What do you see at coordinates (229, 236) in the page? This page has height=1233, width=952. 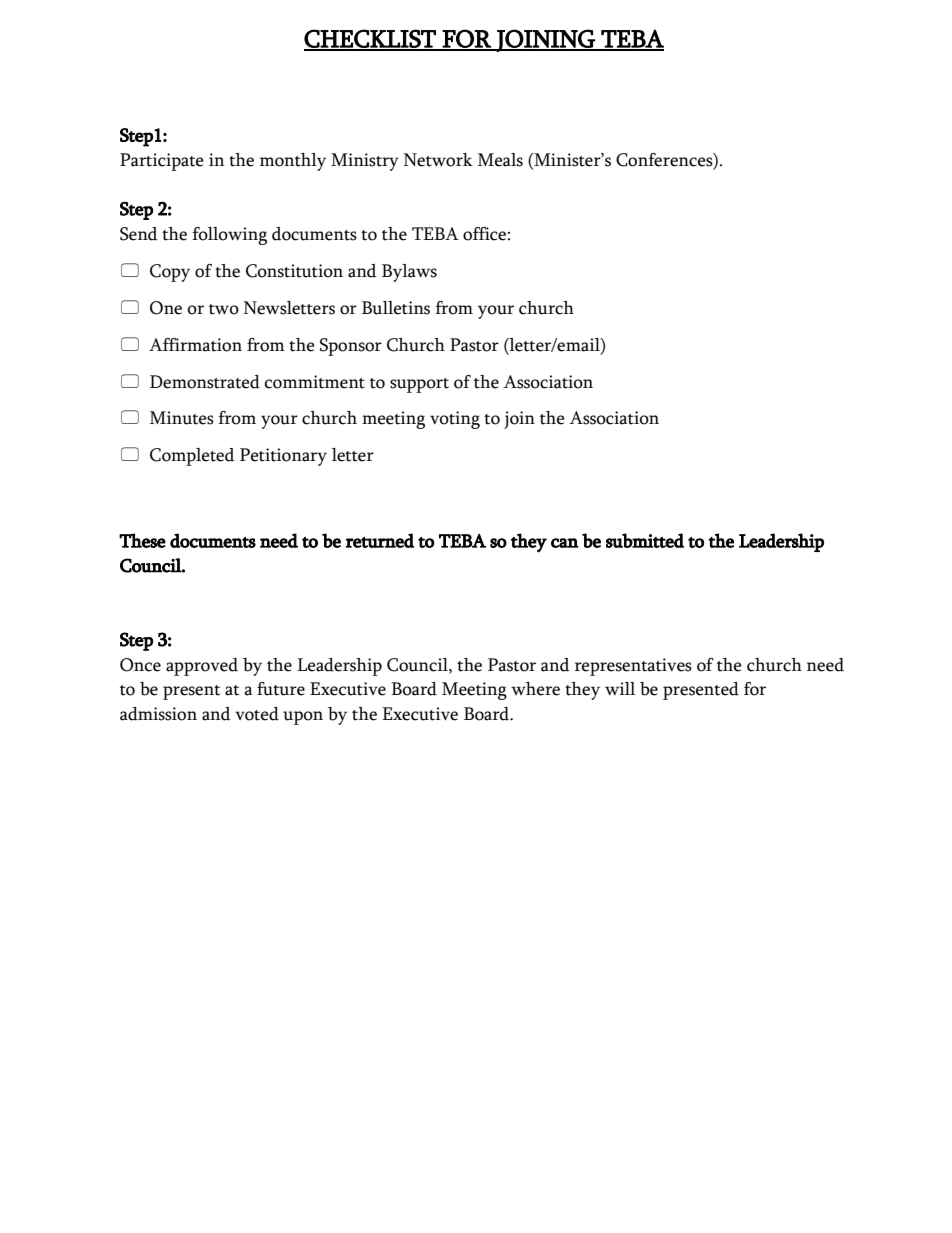 I see `following` at bounding box center [229, 236].
